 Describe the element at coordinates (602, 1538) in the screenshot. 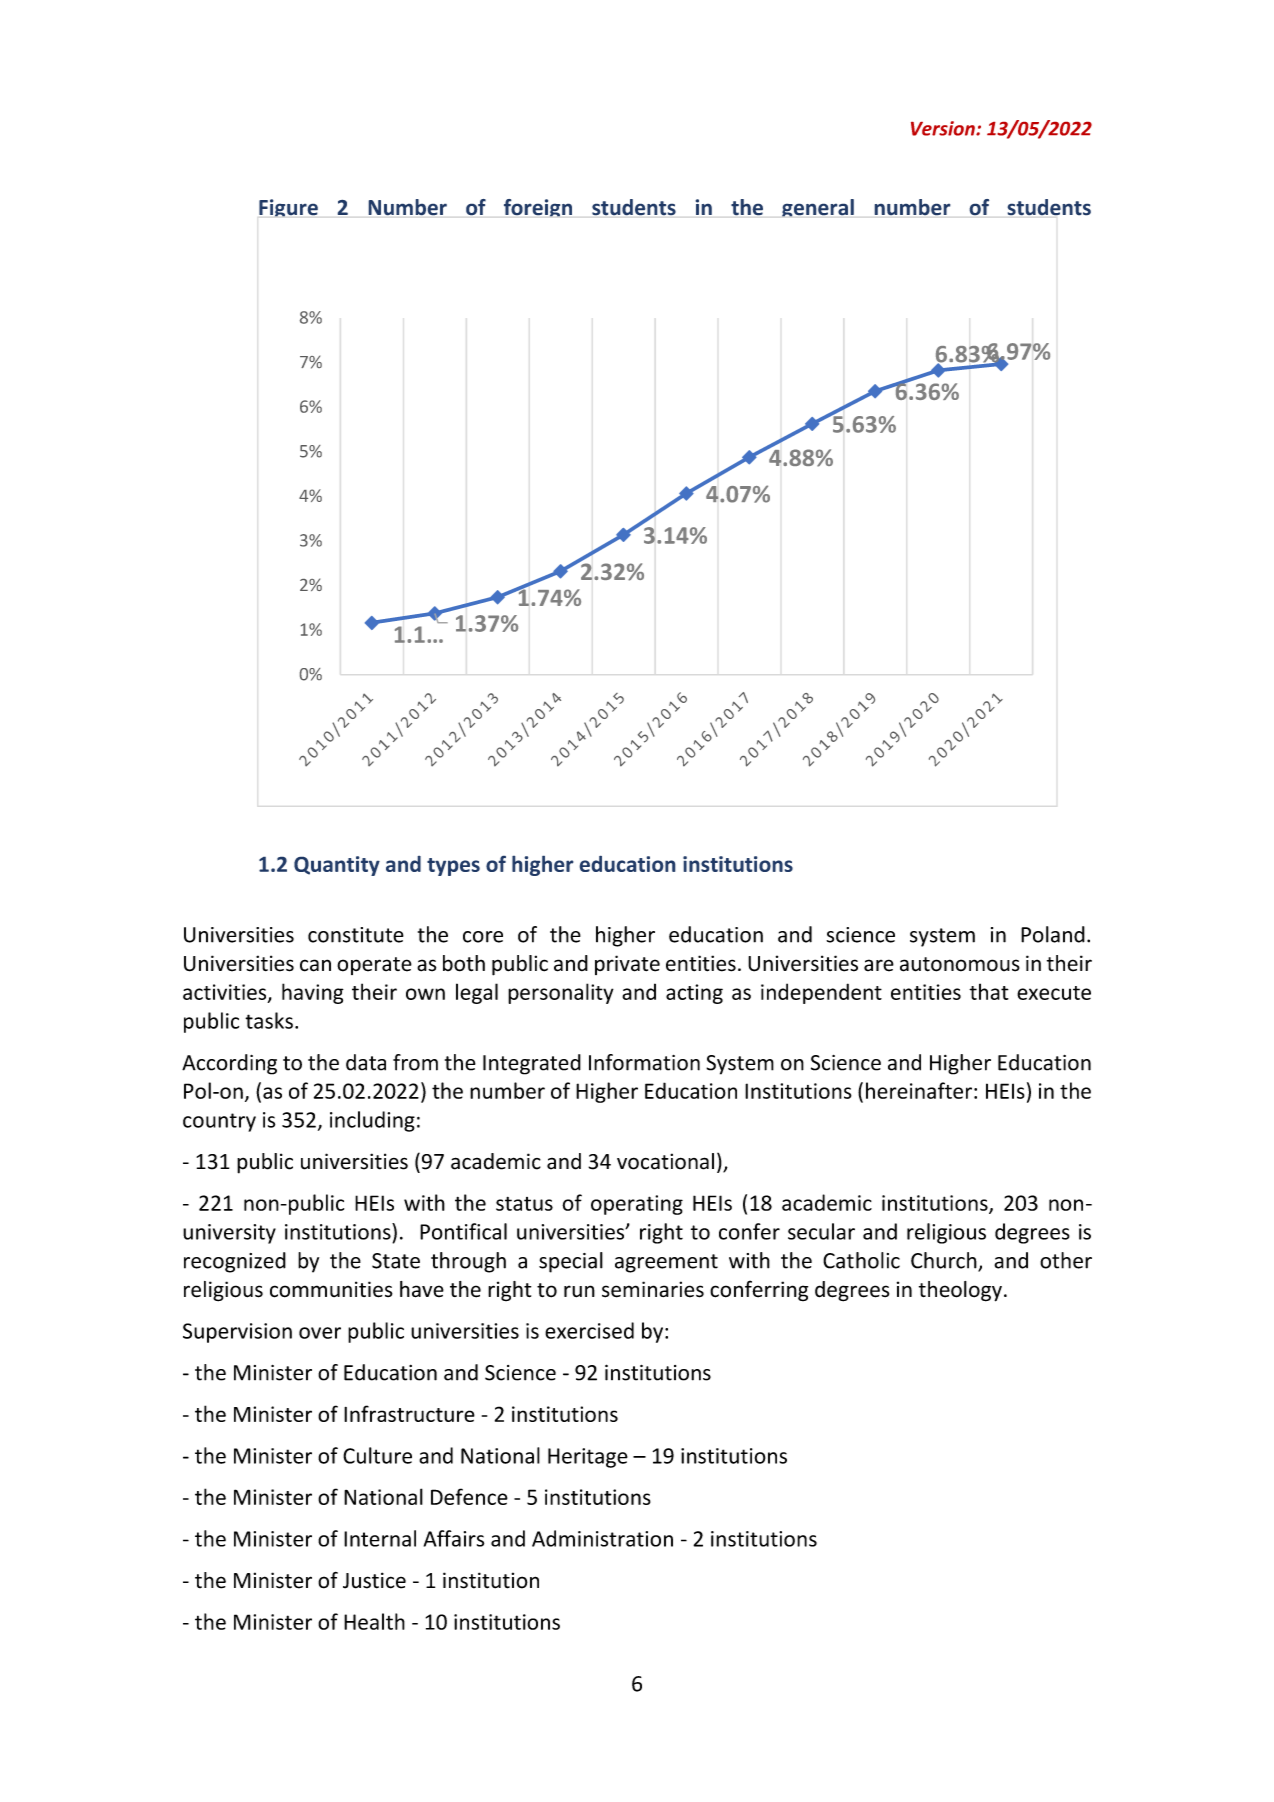

I see `Administration` at that location.
